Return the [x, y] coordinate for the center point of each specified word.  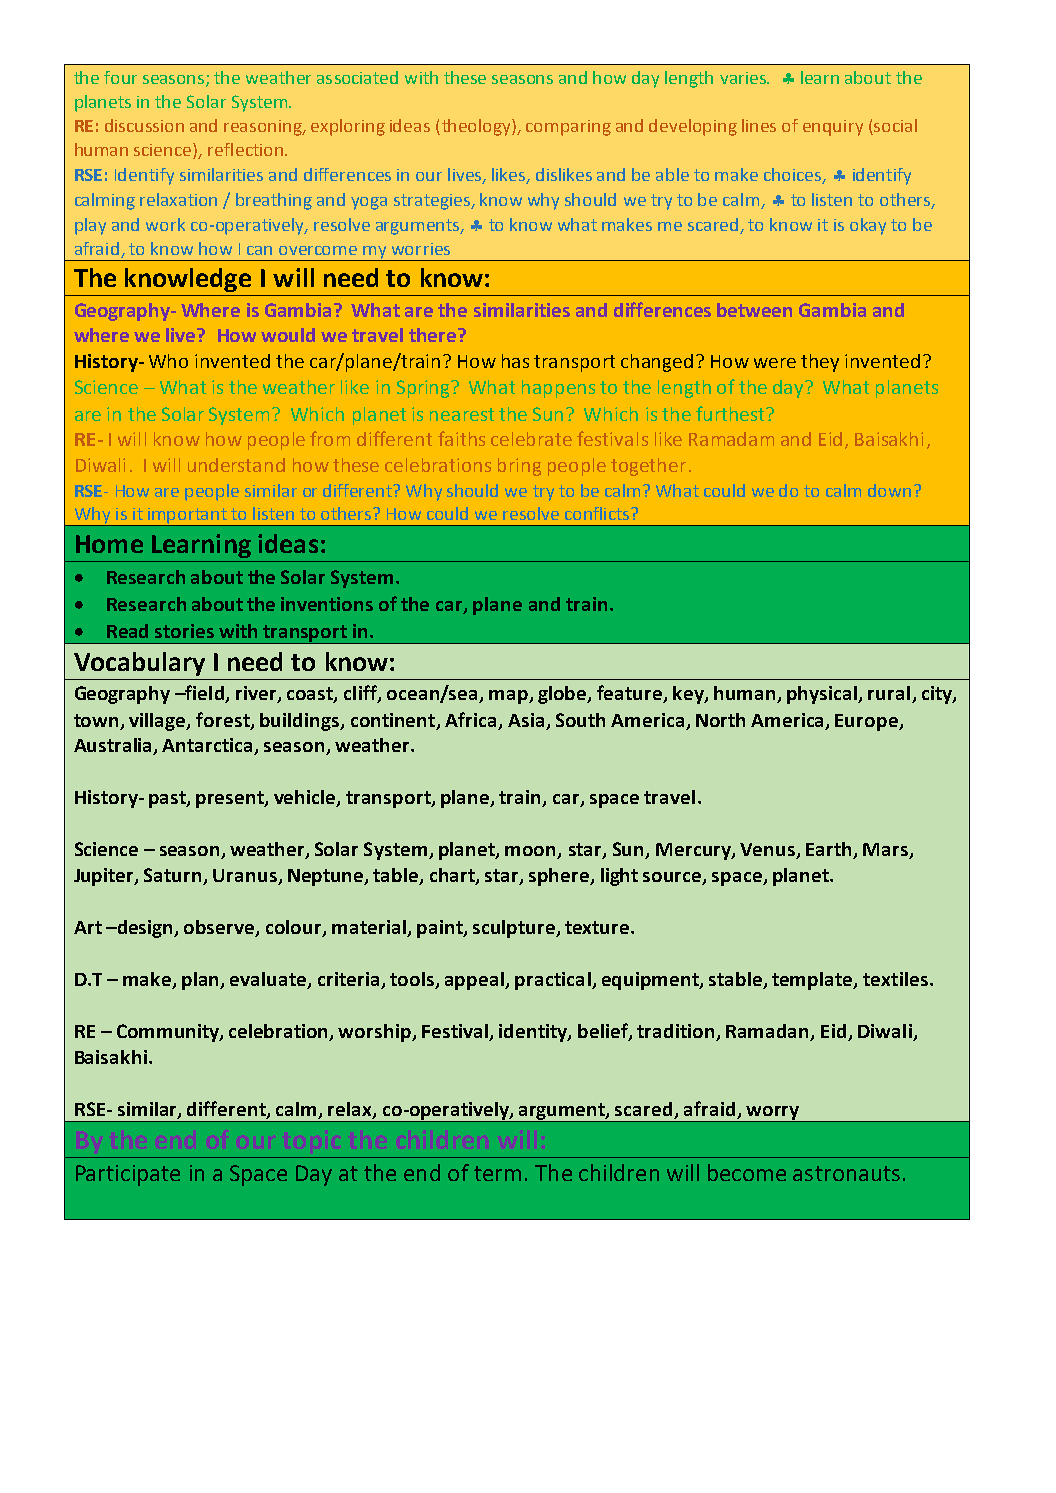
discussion [144, 125]
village [158, 722]
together [648, 467]
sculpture [515, 929]
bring [519, 467]
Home [109, 544]
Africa [470, 719]
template [813, 981]
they [820, 363]
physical [823, 695]
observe [220, 928]
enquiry [833, 128]
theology [477, 127]
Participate [128, 1175]
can [259, 250]
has [515, 361]
